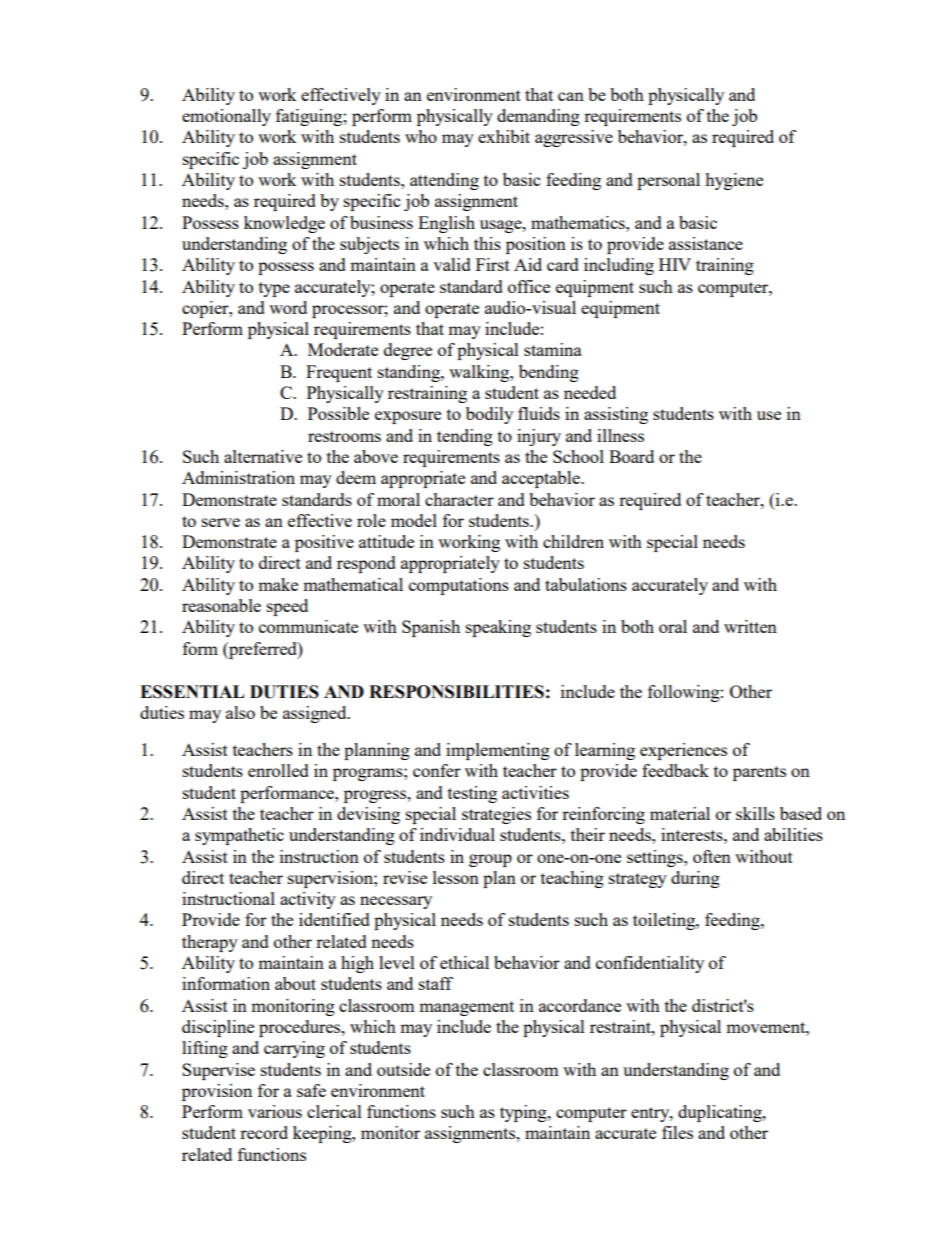 This image has height=1233, width=952. Describe the element at coordinates (734, 181) in the image. I see `hygiene` at that location.
